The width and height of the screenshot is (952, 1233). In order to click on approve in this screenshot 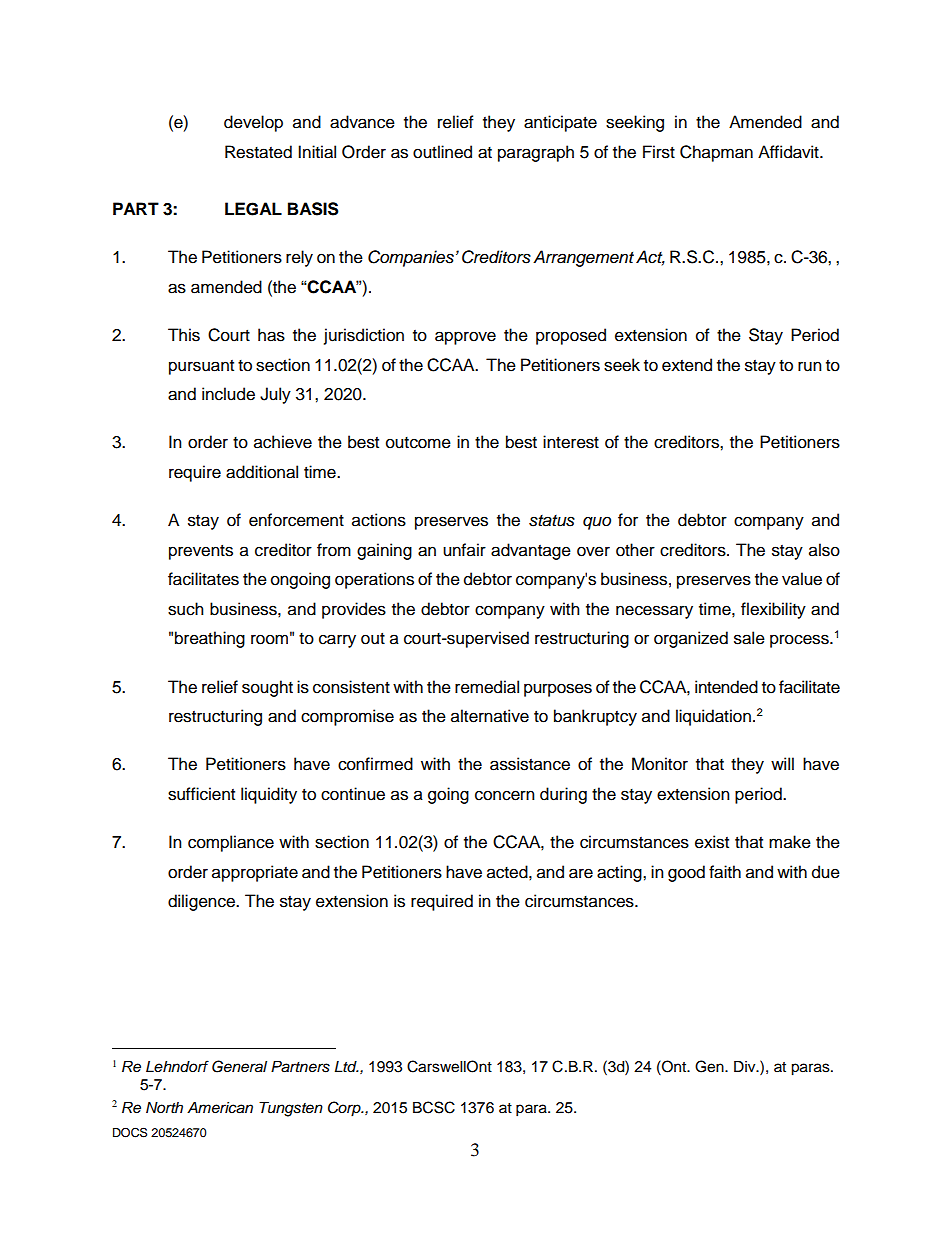, I will do `click(465, 338)`.
